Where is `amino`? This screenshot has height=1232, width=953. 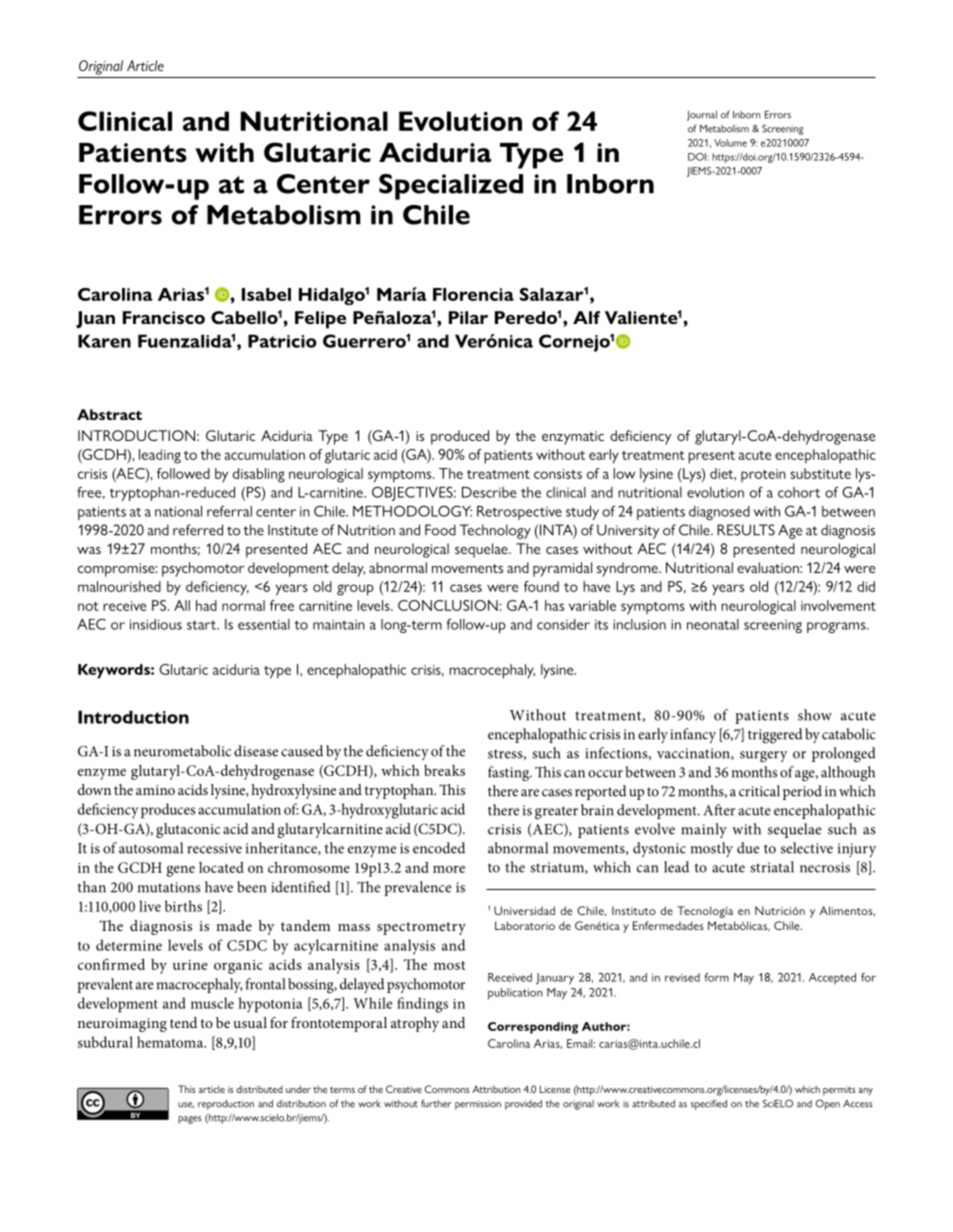 amino is located at coordinates (155, 790).
